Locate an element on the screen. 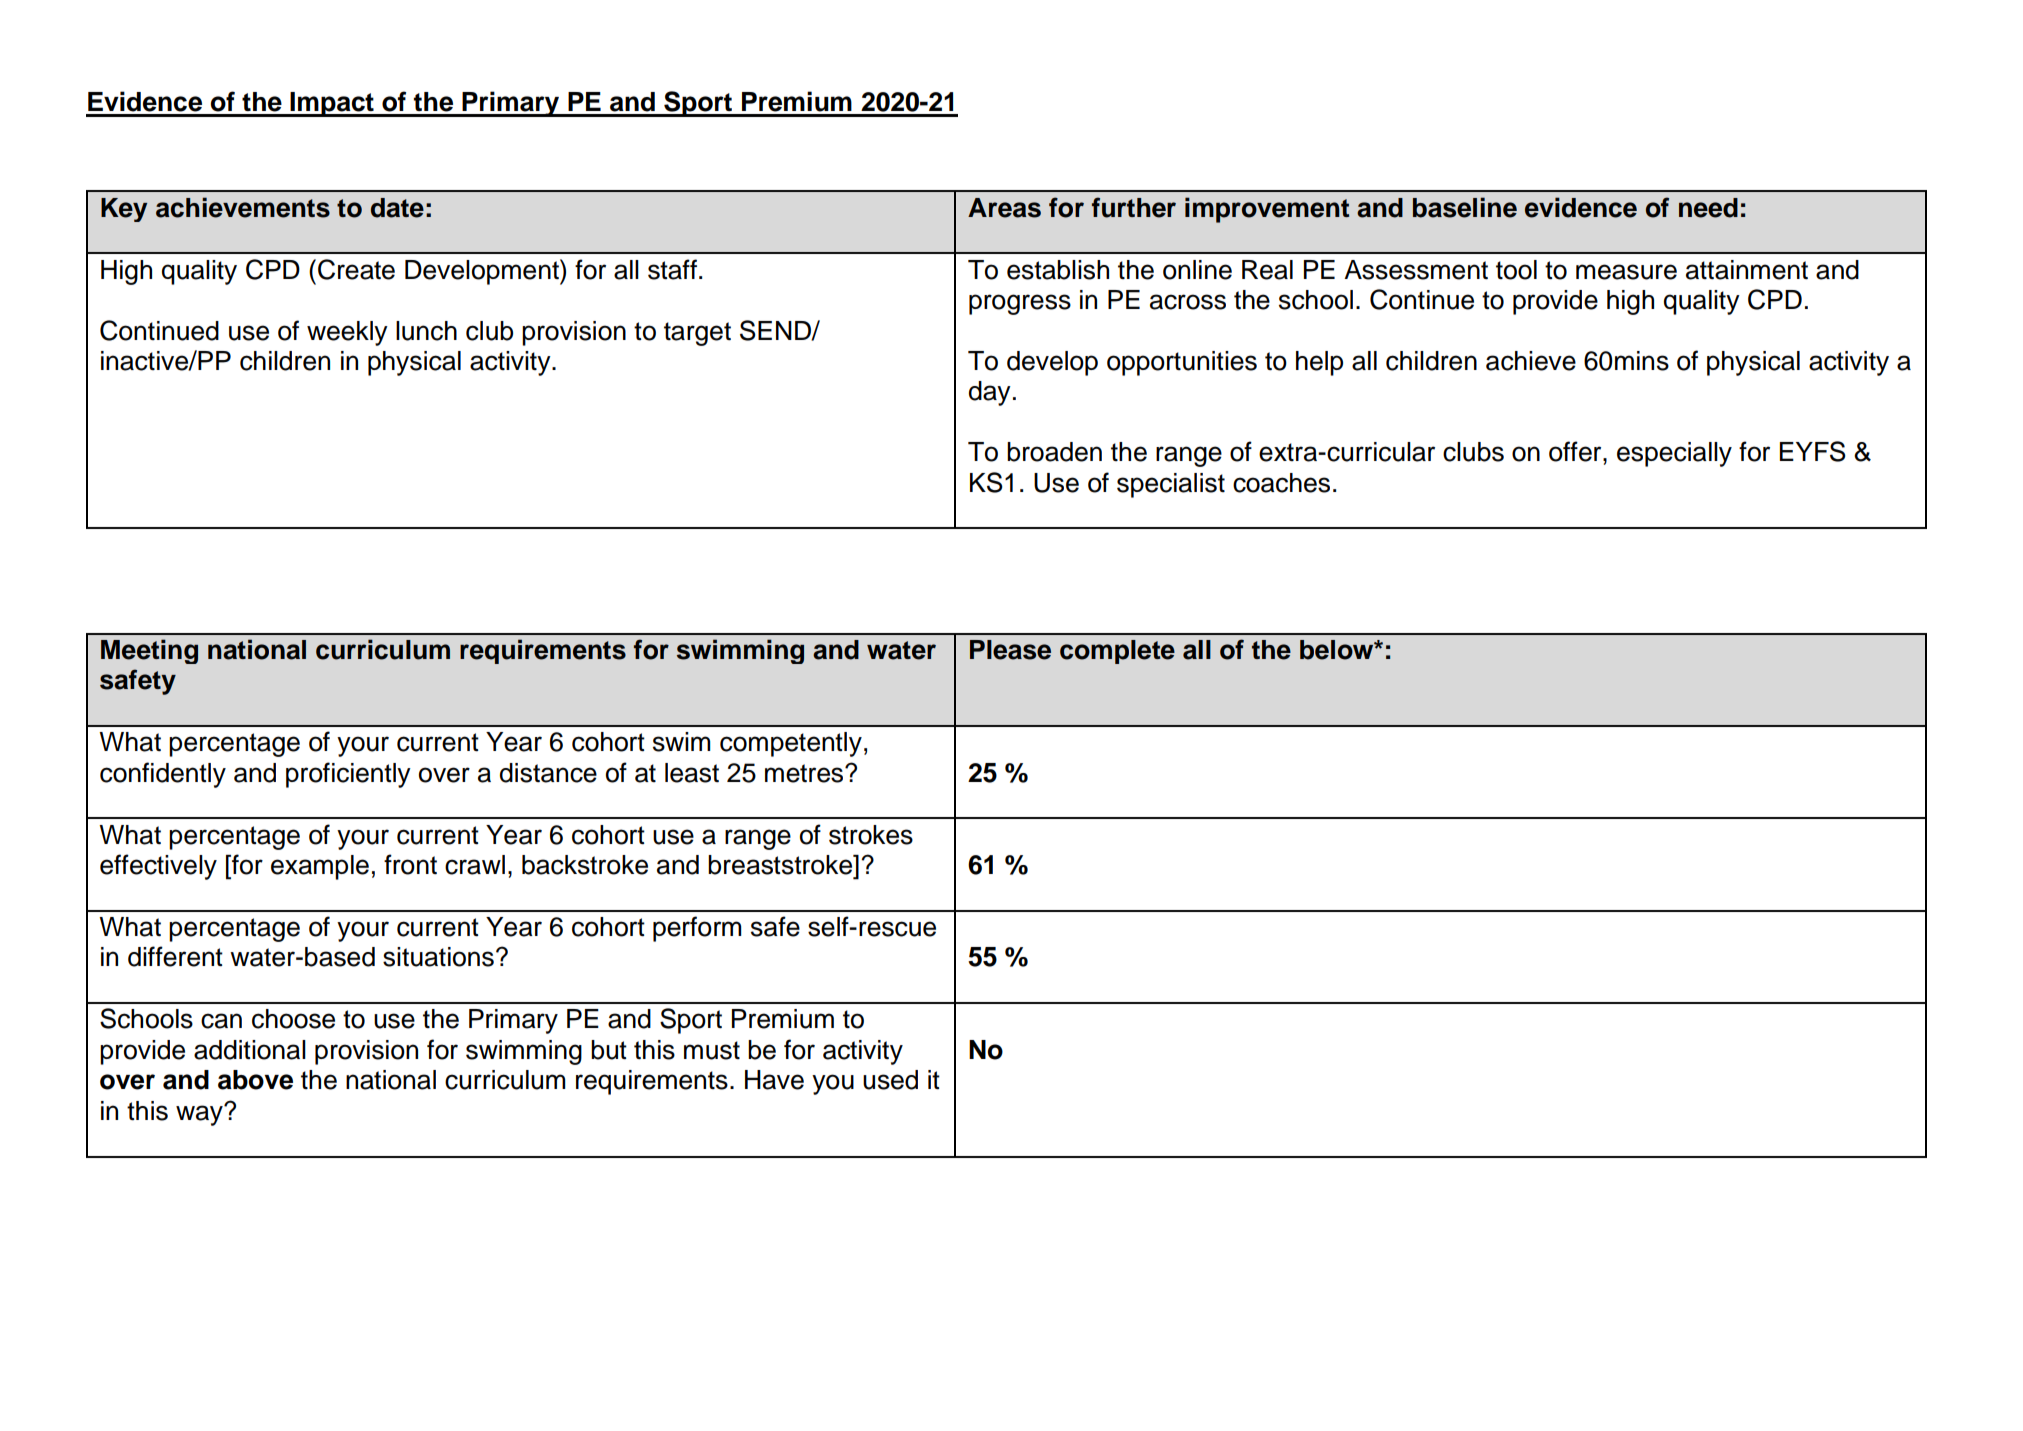 This screenshot has width=2023, height=1431. Meeting is located at coordinates (149, 651).
